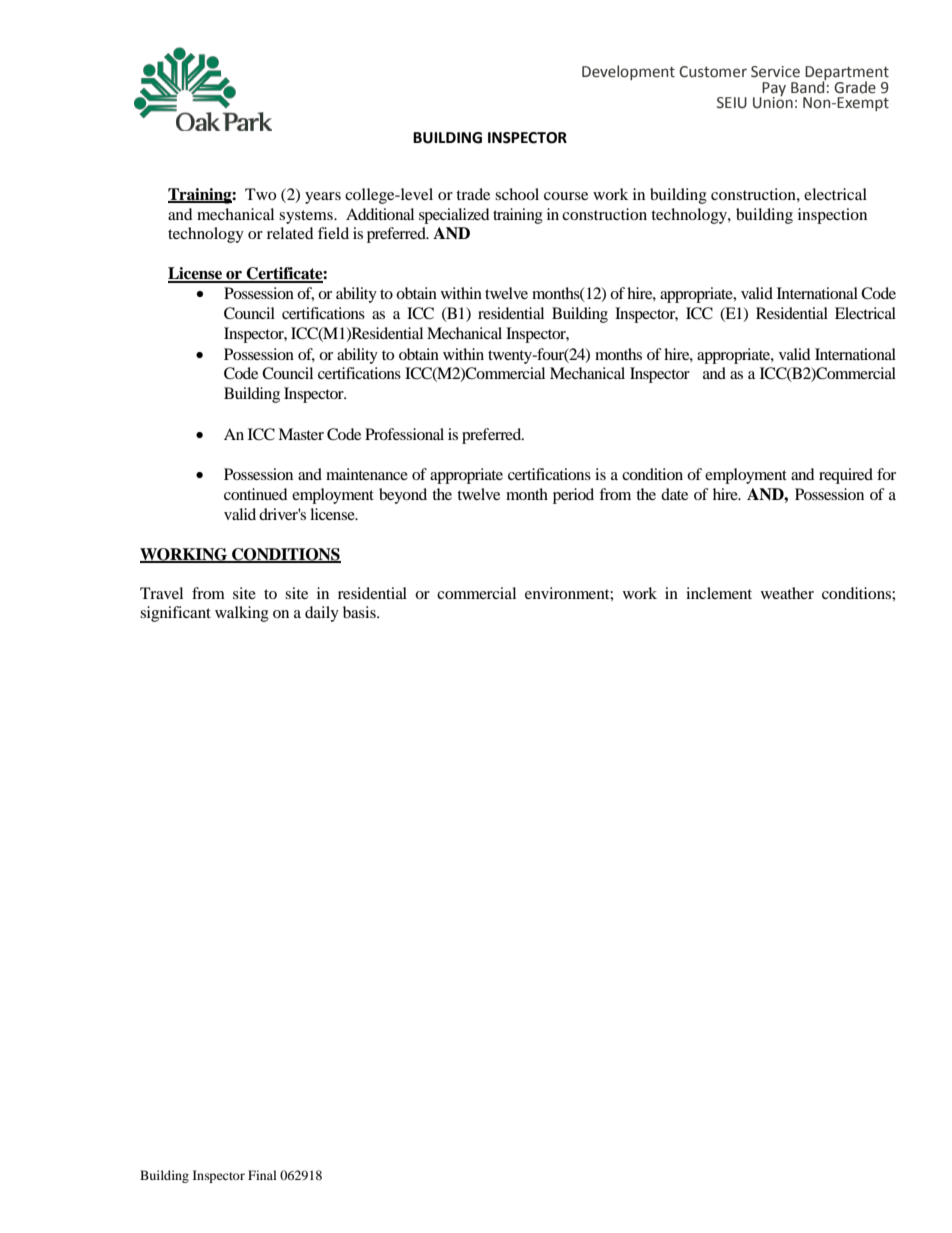 This image has height=1233, width=952. Describe the element at coordinates (628, 72) in the image. I see `Development` at that location.
